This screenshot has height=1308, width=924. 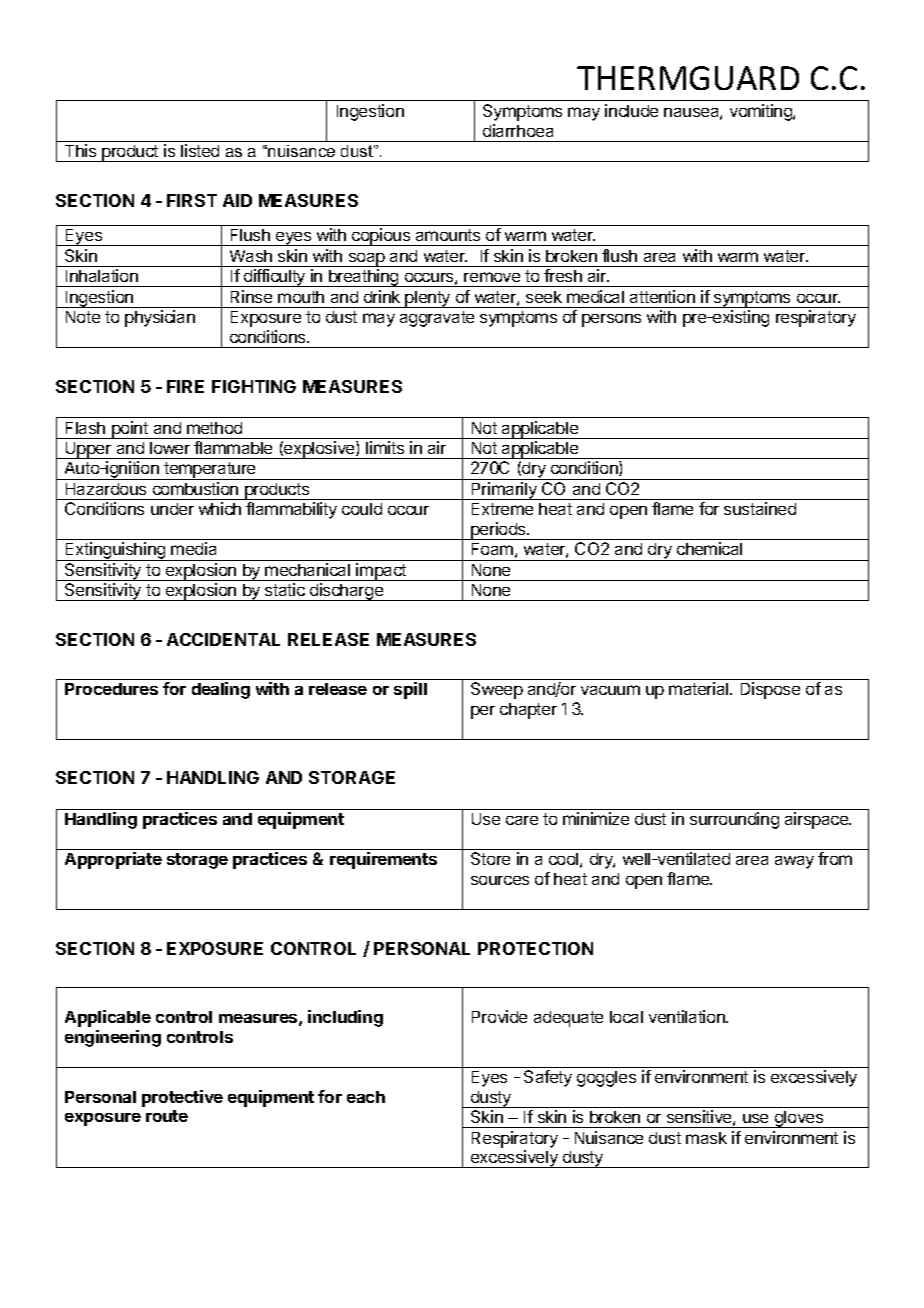 What do you see at coordinates (113, 860) in the screenshot?
I see `Appropriate` at bounding box center [113, 860].
